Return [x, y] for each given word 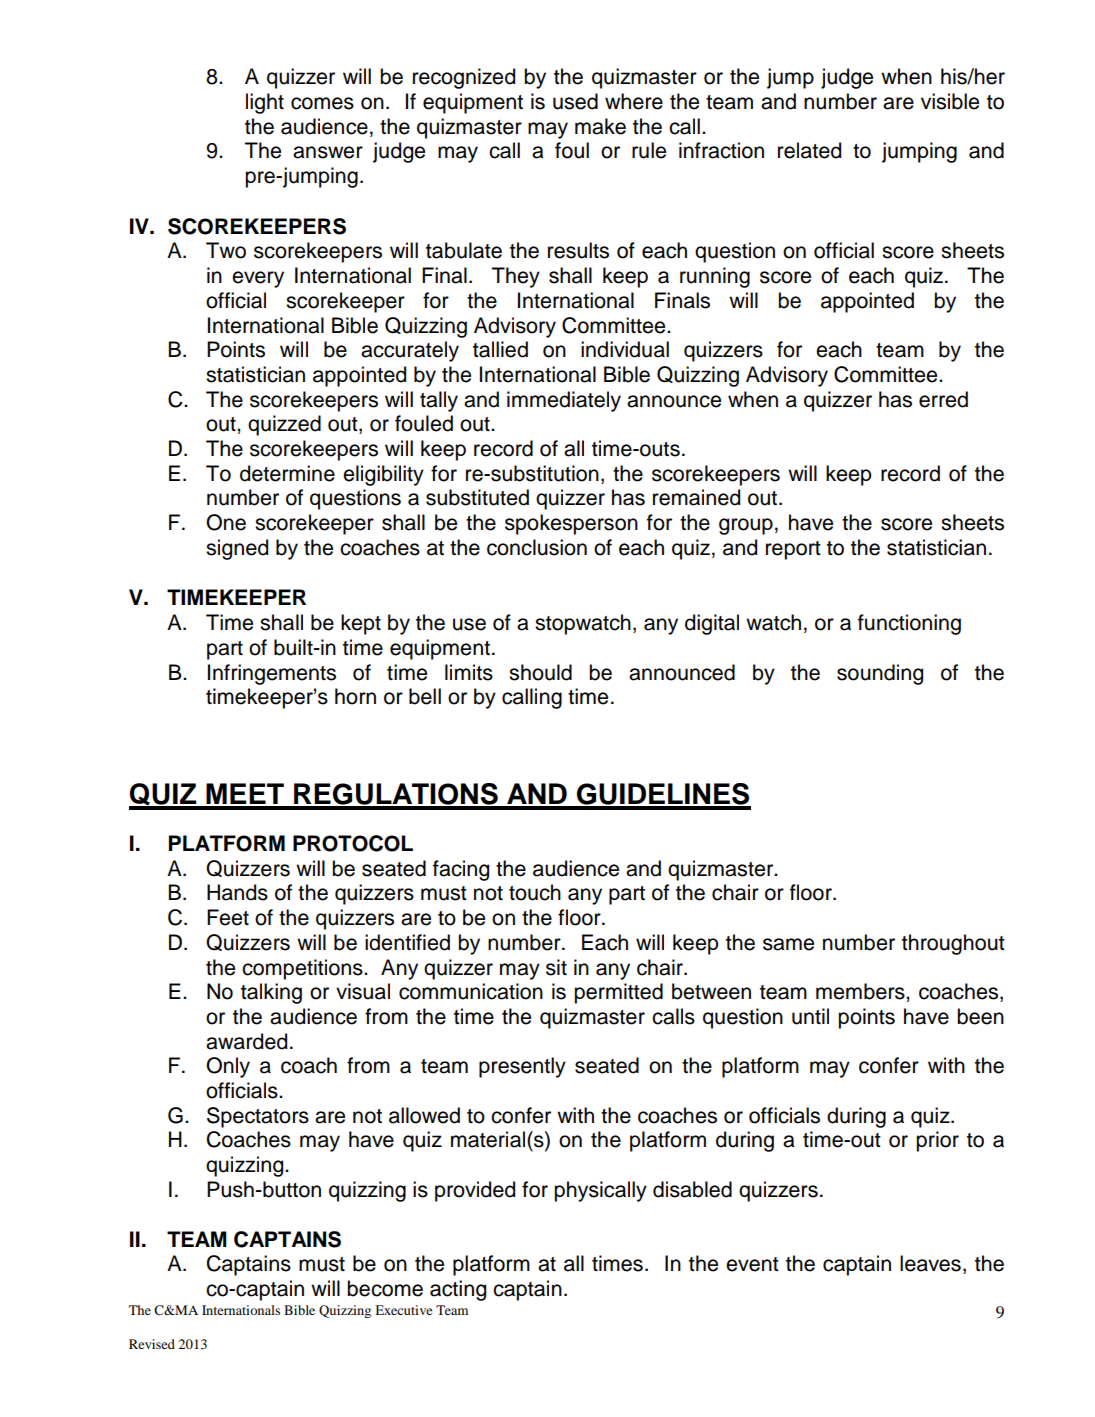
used [575, 101]
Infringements [272, 674]
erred [943, 399]
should [540, 672]
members [861, 991]
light [265, 103]
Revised [152, 1344]
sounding [880, 674]
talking [271, 993]
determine [287, 473]
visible [950, 101]
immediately [564, 401]
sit [556, 967]
